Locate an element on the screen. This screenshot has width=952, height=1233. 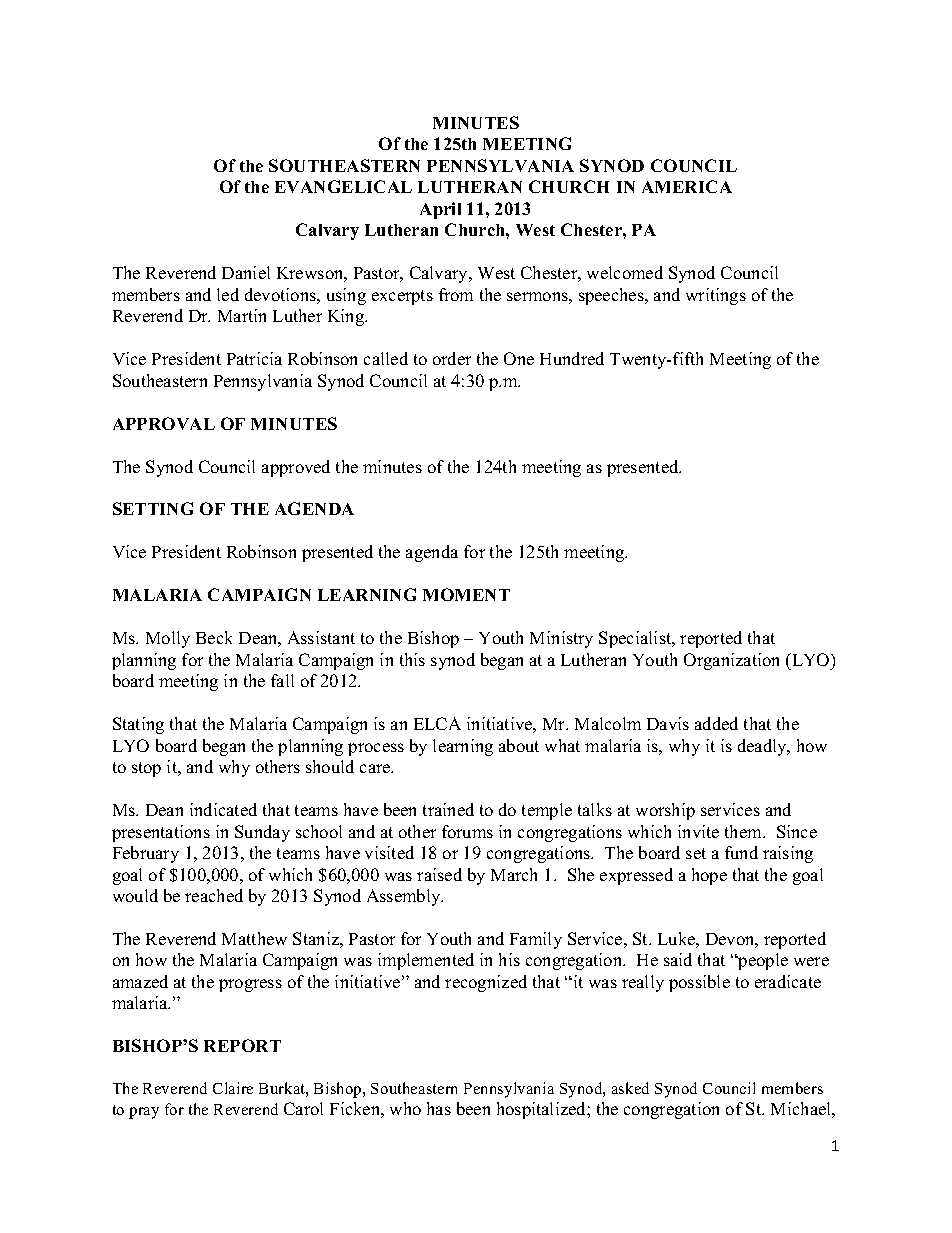
AMERICA is located at coordinates (687, 186).
